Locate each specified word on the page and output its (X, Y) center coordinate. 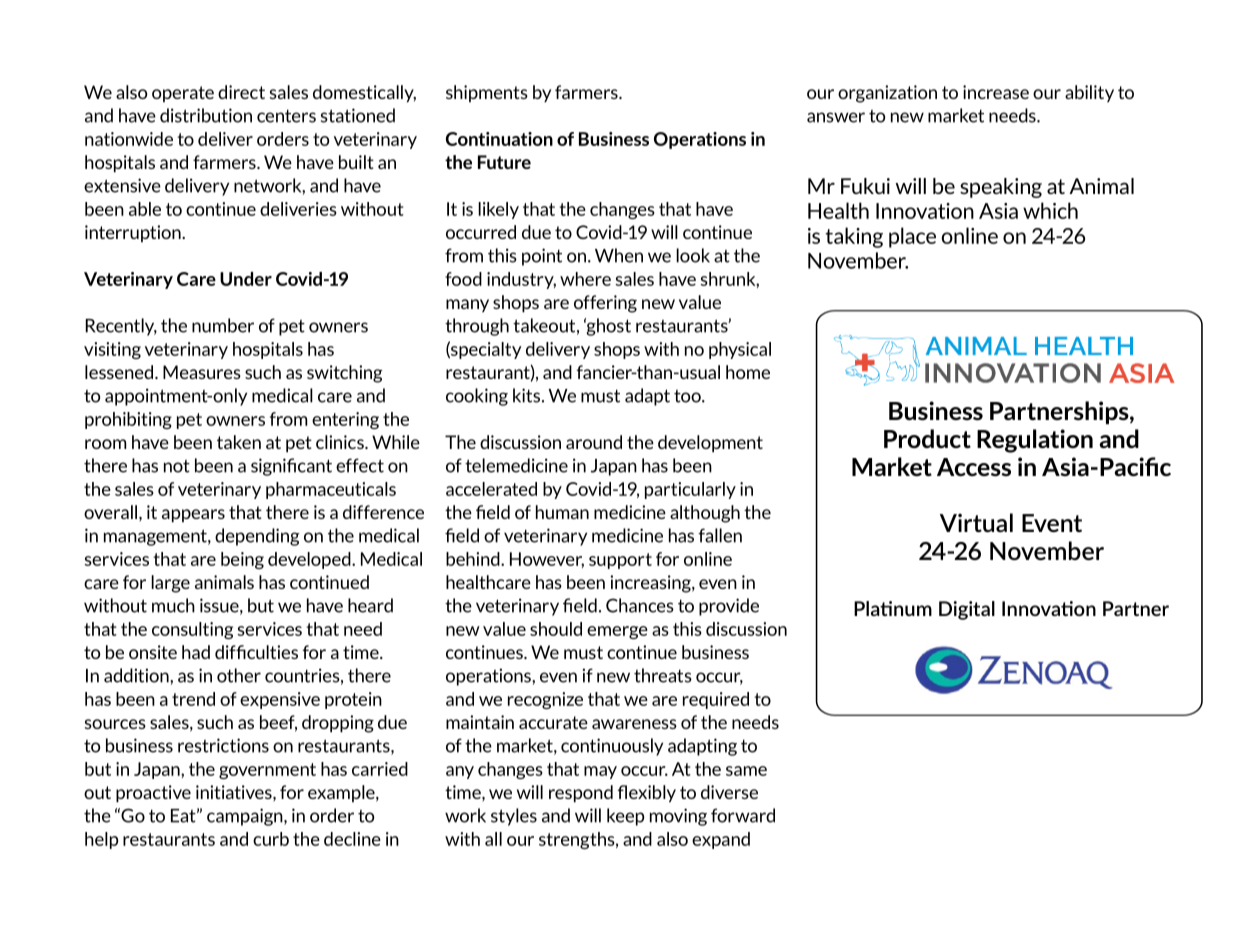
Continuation (499, 139)
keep (625, 817)
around (594, 442)
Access (974, 467)
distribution (206, 115)
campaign (246, 817)
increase (996, 92)
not (177, 466)
